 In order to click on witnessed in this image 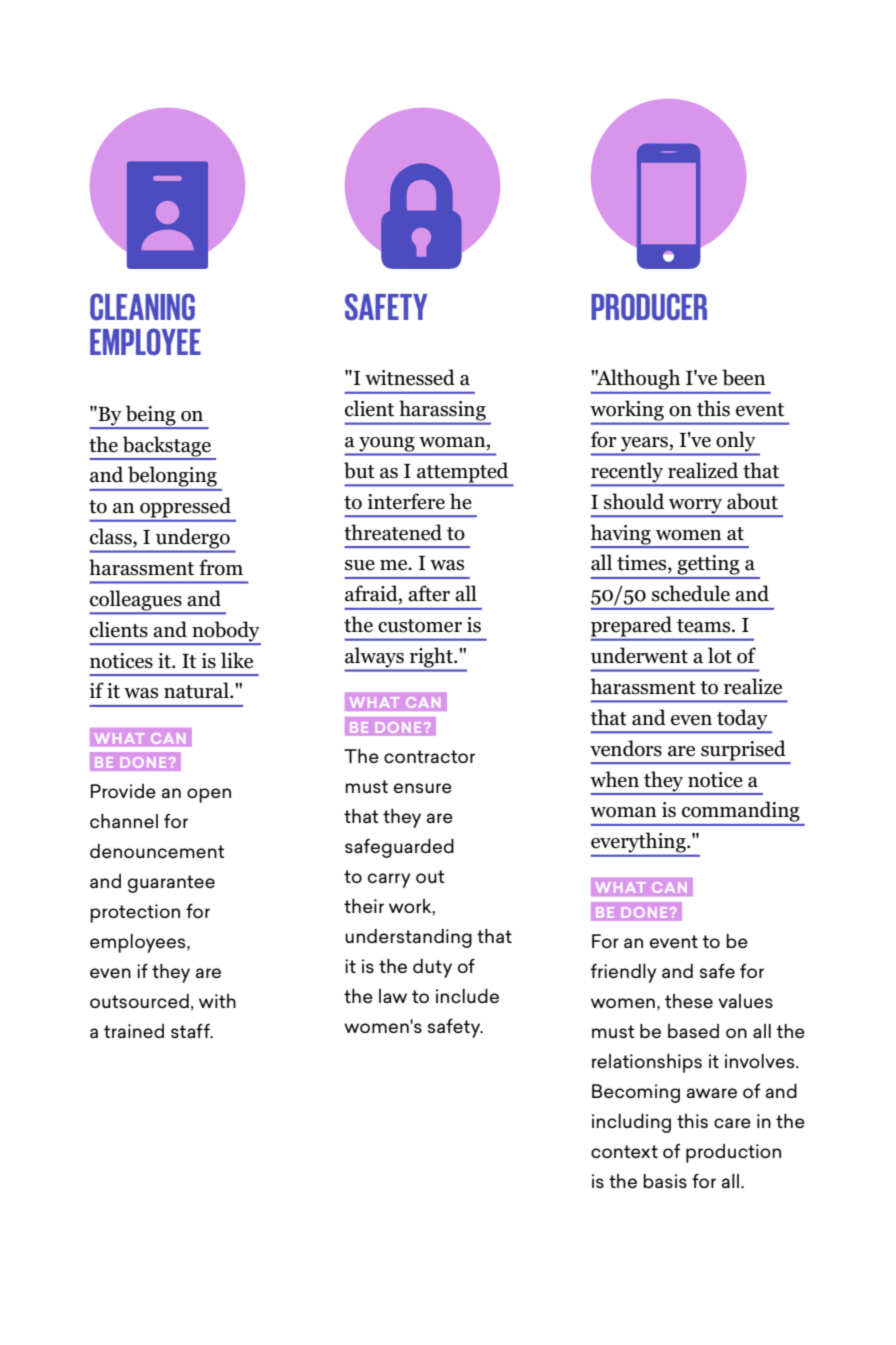, I will do `click(410, 377)`.
